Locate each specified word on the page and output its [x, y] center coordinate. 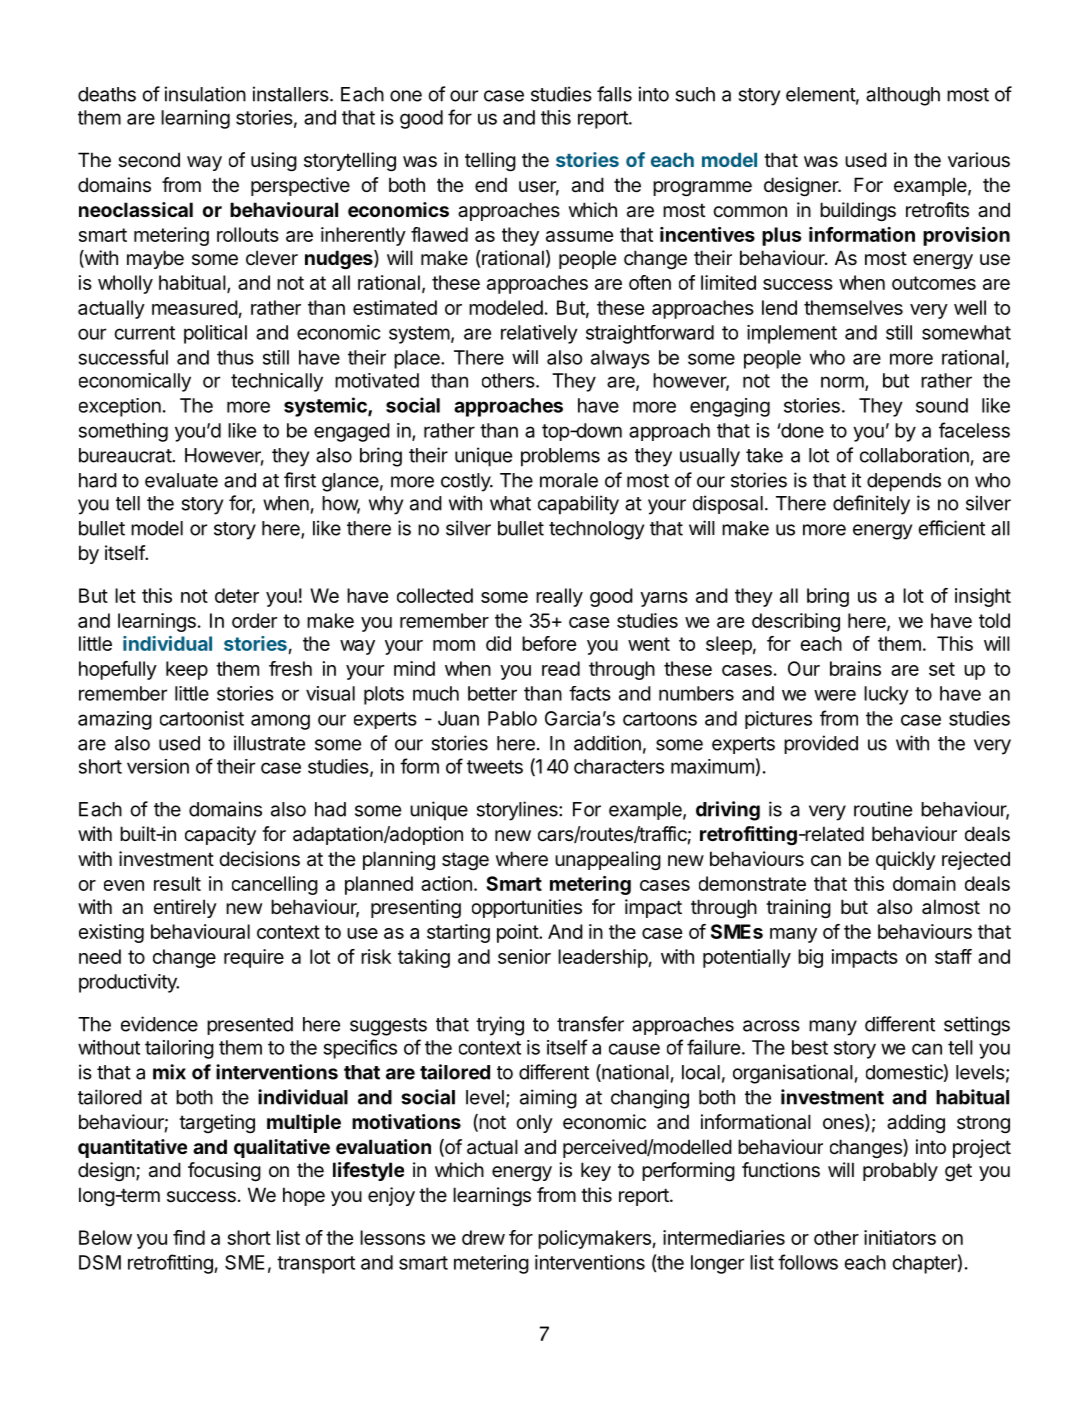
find [189, 1237]
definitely [871, 505]
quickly [906, 860]
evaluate [181, 480]
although [903, 96]
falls [614, 94]
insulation [205, 94]
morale [569, 480]
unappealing [608, 860]
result [177, 883]
